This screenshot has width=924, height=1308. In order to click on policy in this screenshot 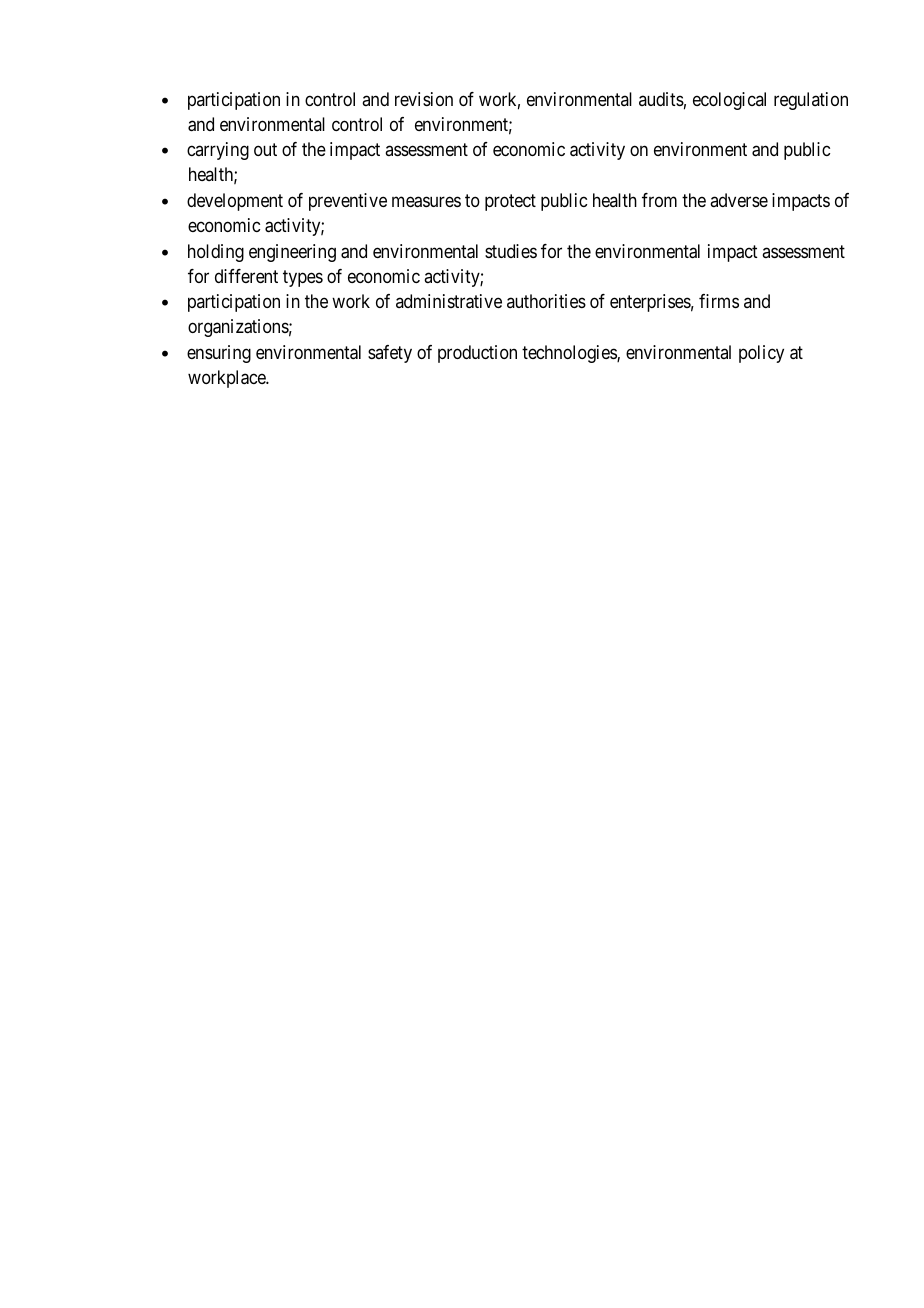, I will do `click(761, 354)`.
